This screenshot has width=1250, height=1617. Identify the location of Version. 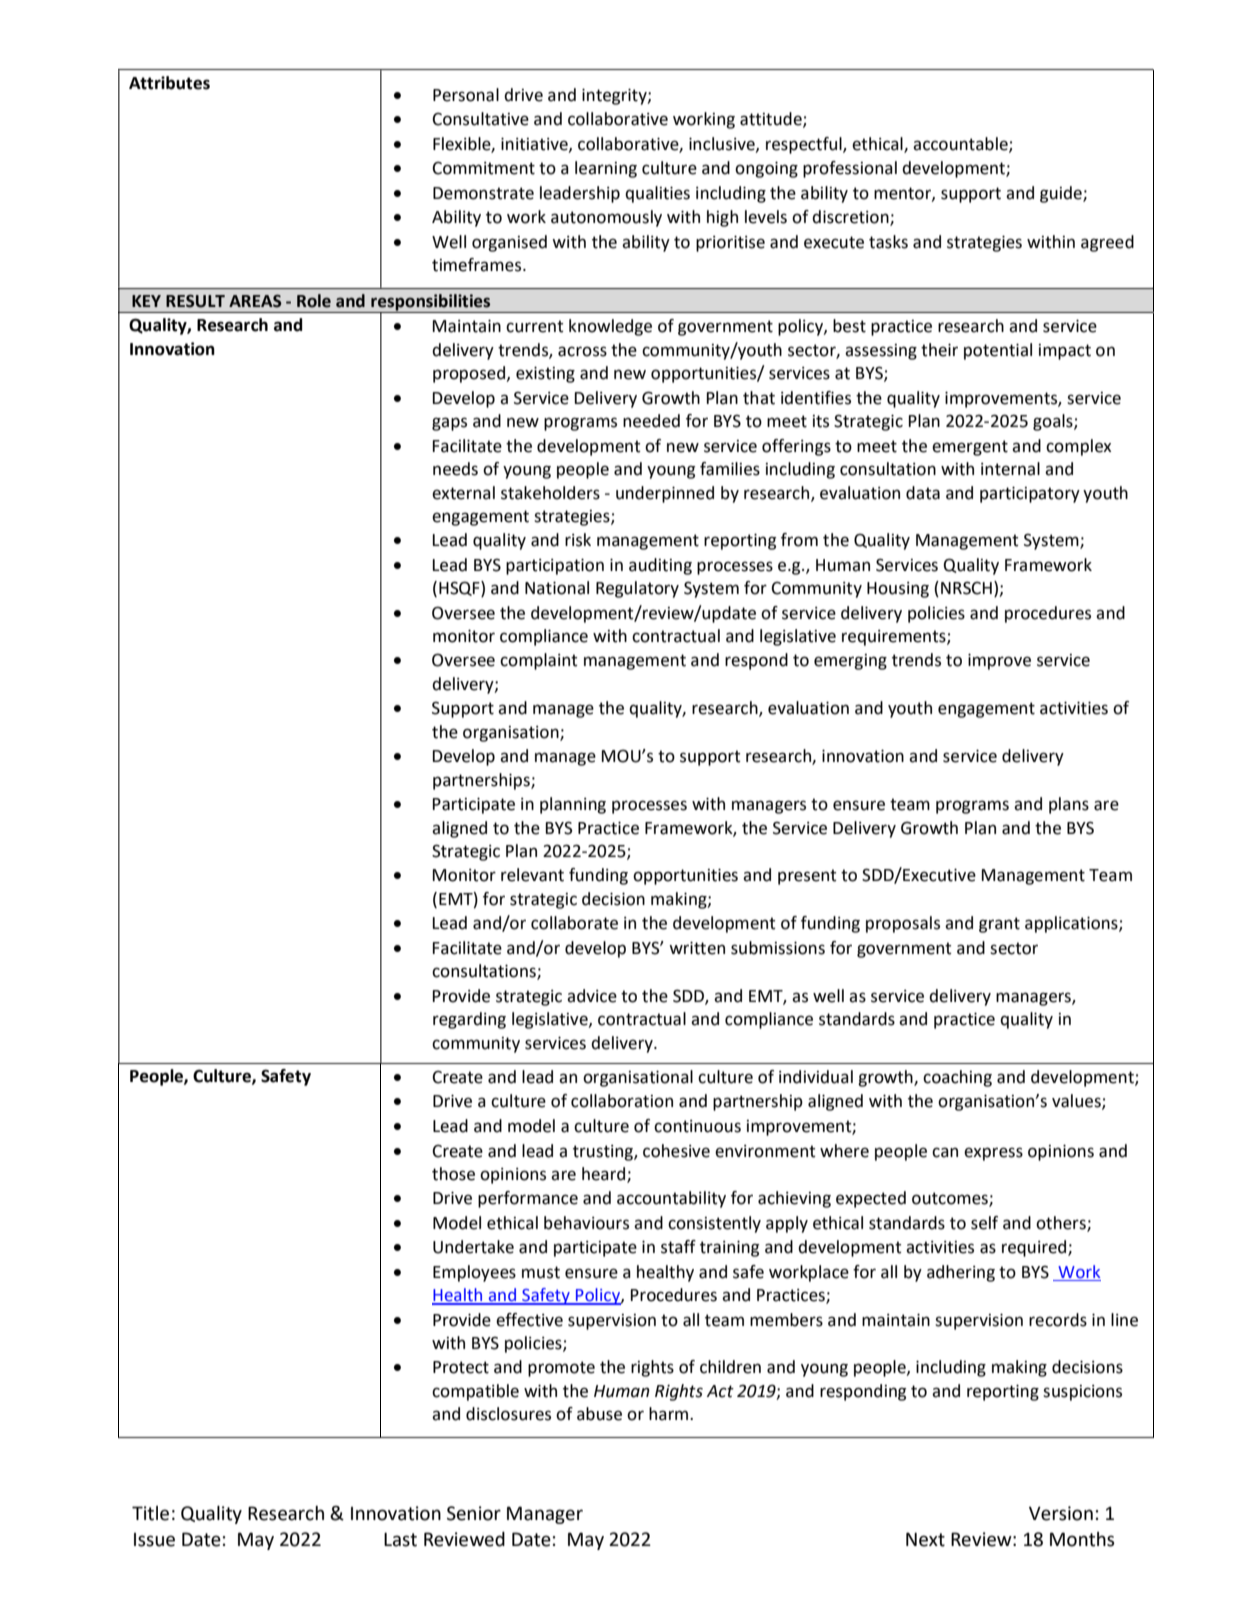
(1061, 1513).
